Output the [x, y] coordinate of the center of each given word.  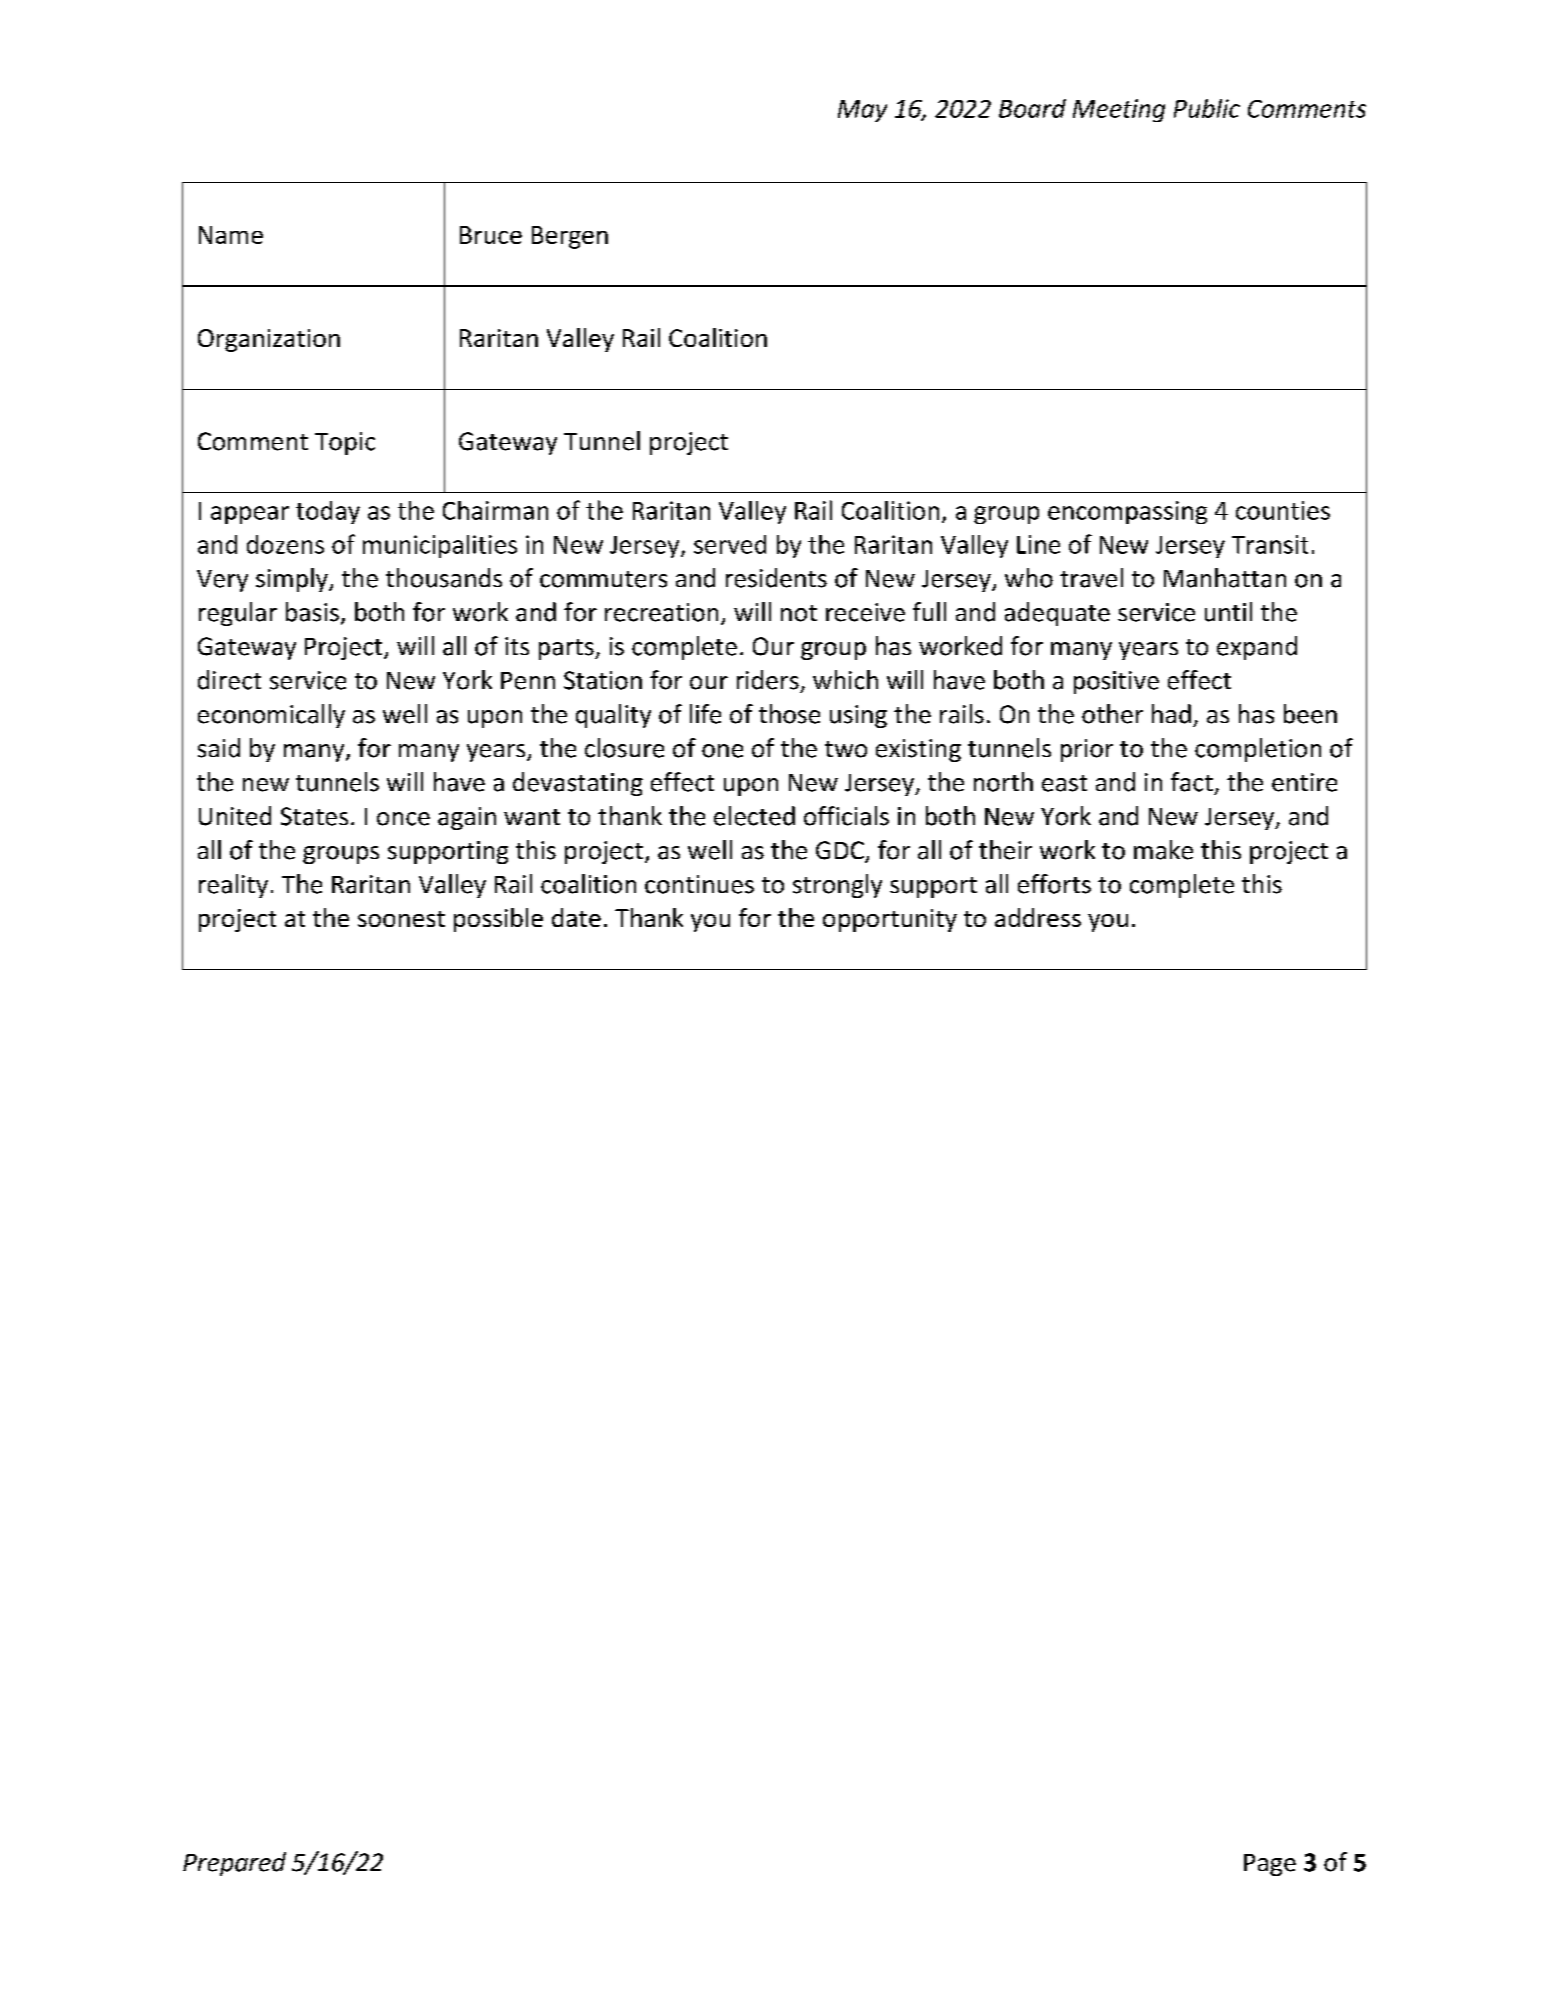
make [1163, 850]
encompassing [1127, 512]
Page [1270, 1865]
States [314, 816]
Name [231, 235]
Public [1207, 108]
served [730, 544]
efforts [1054, 884]
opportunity [890, 920]
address [1038, 917]
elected [754, 816]
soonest [401, 919]
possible [498, 920]
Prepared [234, 1864]
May [862, 111]
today [328, 512]
